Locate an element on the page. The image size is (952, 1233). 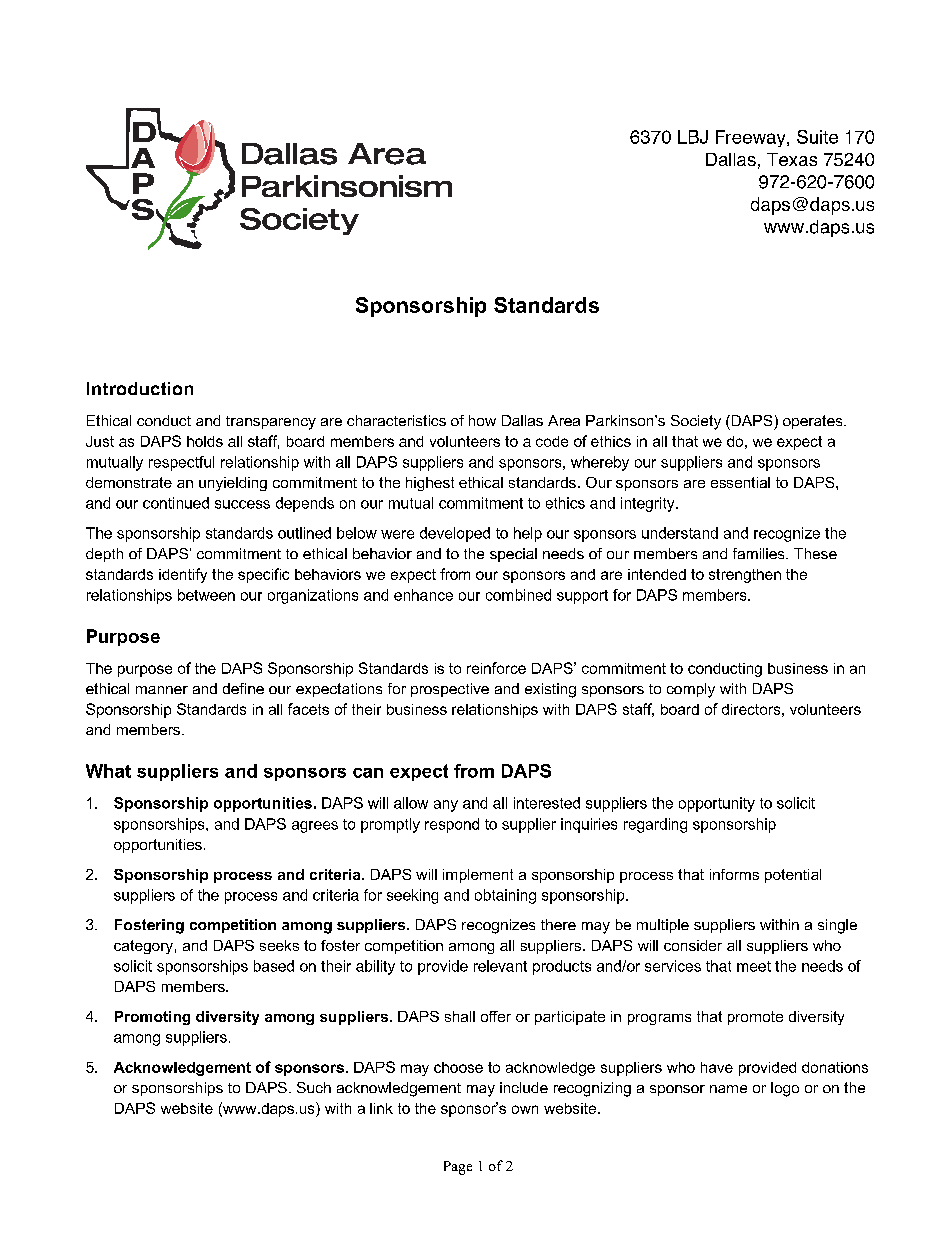
LBJ is located at coordinates (693, 137).
